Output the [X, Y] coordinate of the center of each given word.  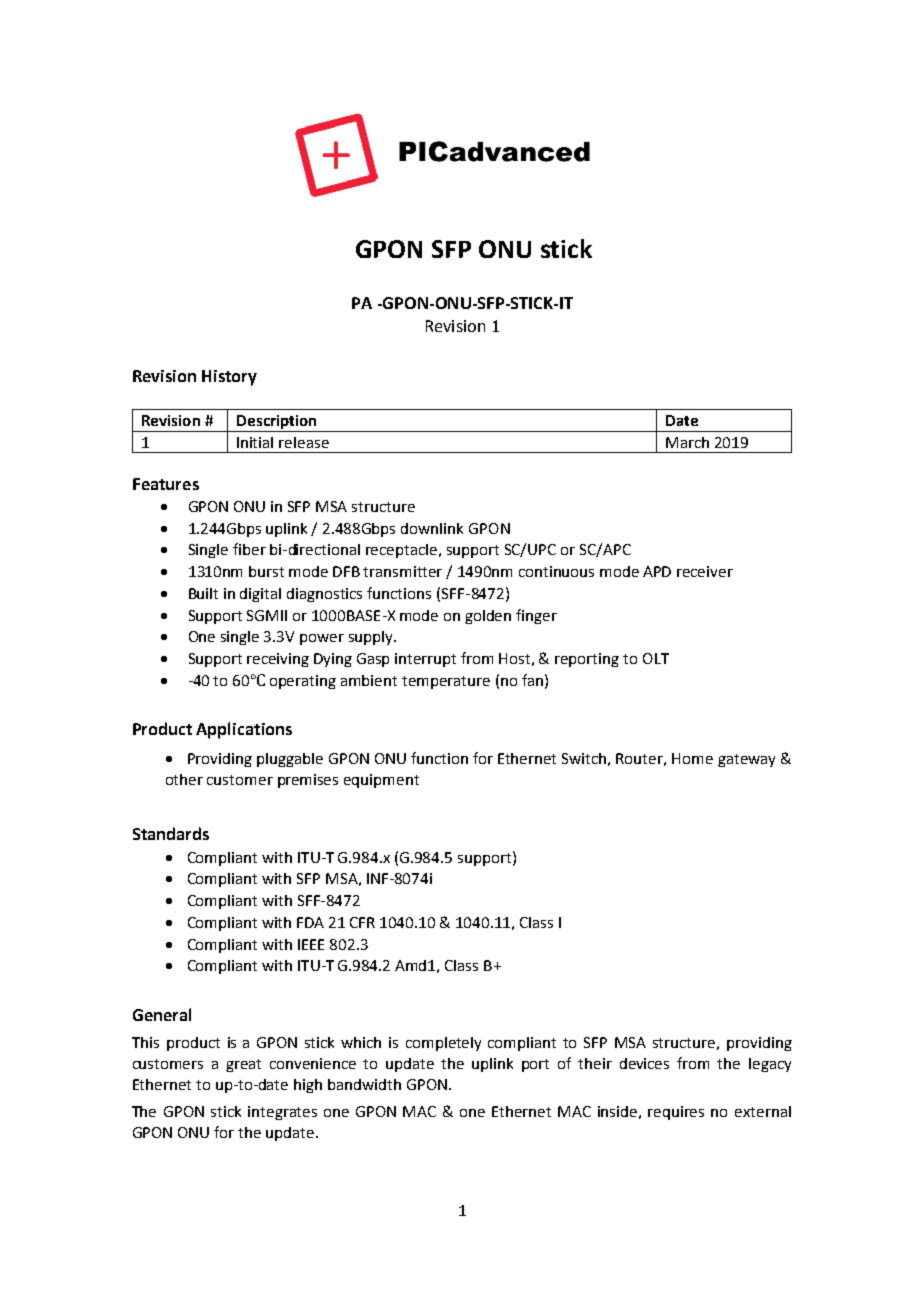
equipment [381, 781]
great [243, 1065]
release [304, 442]
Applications [244, 730]
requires [676, 1113]
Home [692, 758]
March [687, 442]
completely [443, 1044]
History [229, 378]
